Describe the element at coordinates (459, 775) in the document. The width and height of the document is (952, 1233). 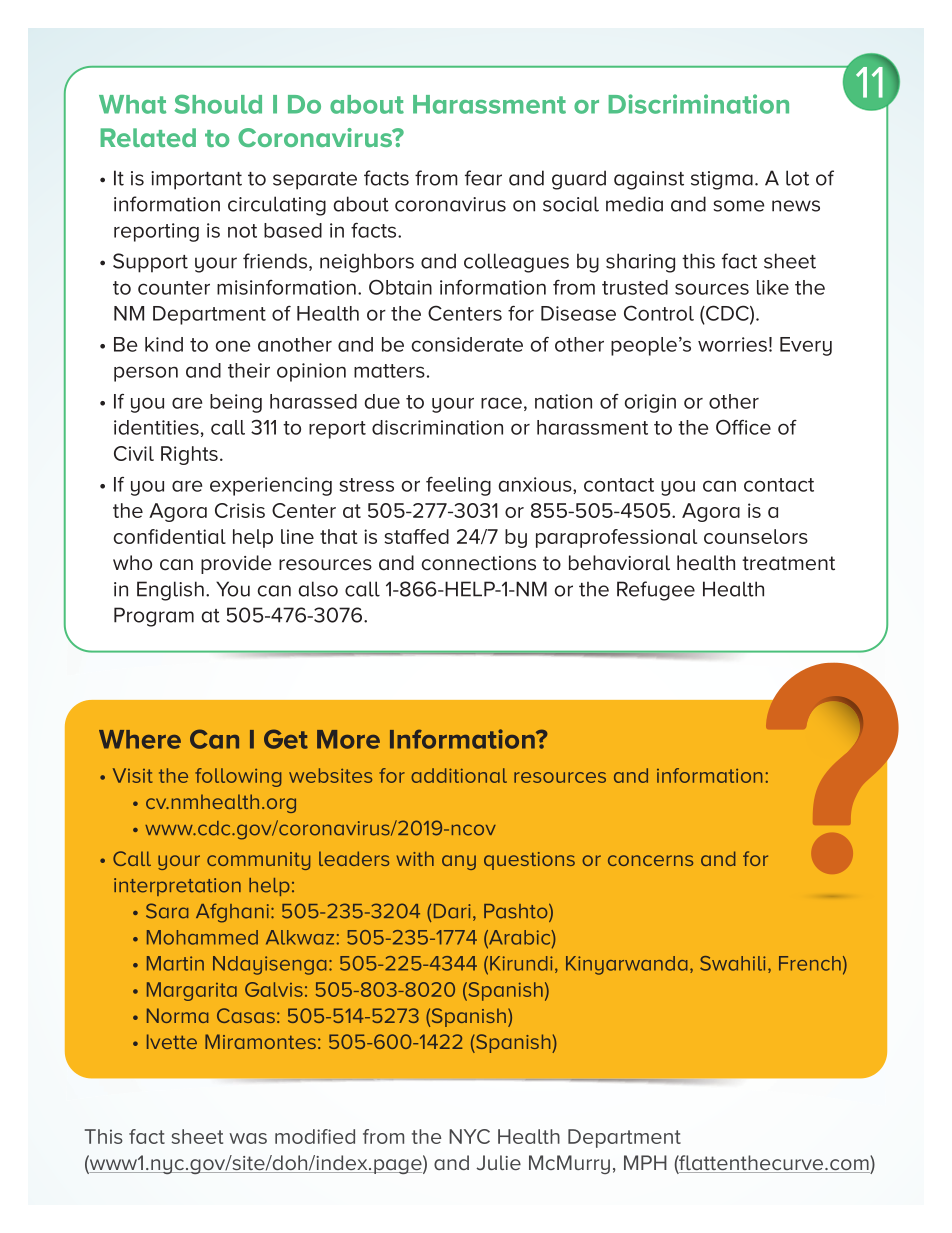
I see `additional` at that location.
